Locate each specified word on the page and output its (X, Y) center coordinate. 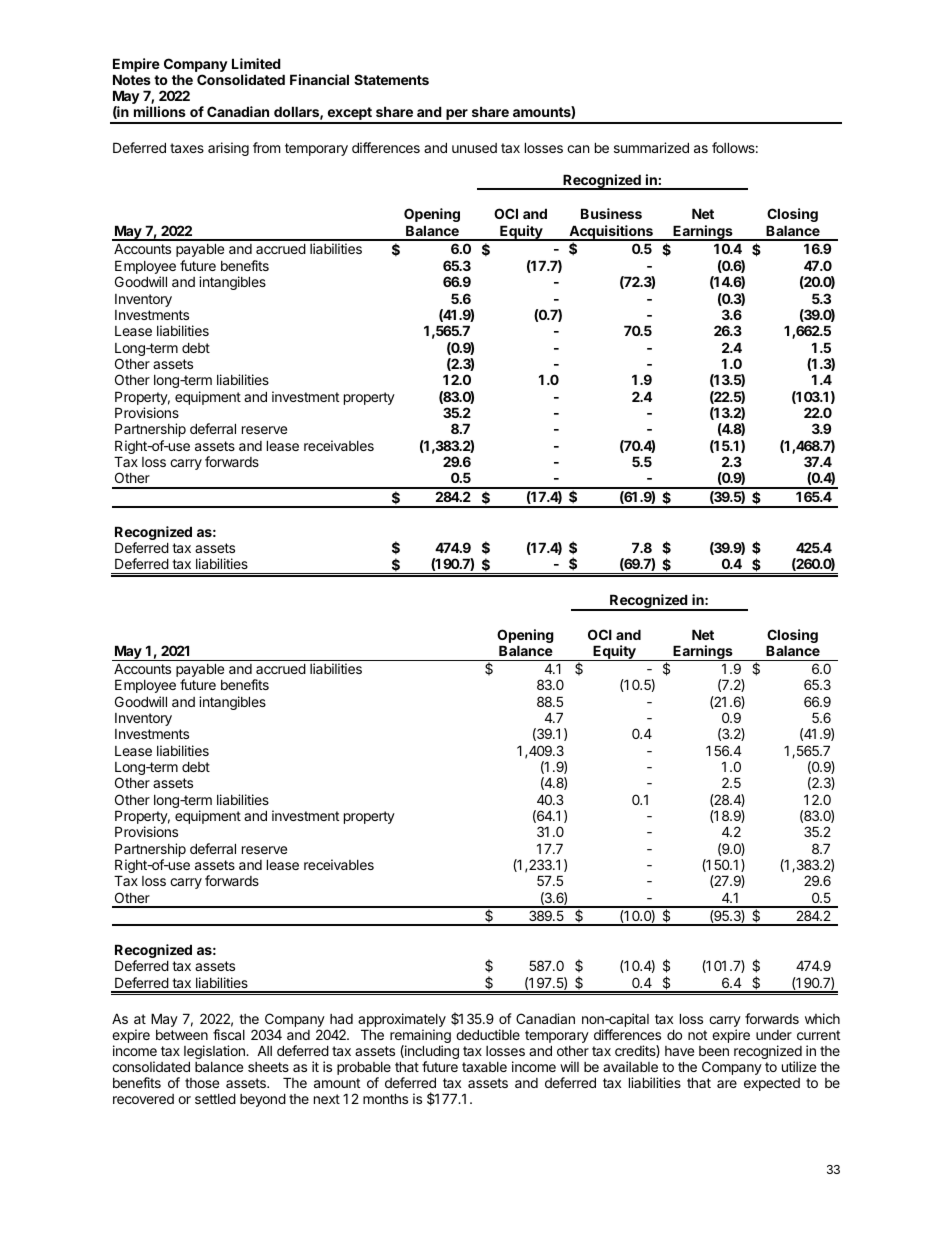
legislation (215, 1053)
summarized (651, 147)
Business (611, 213)
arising (228, 149)
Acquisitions (611, 233)
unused (474, 148)
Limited (256, 63)
